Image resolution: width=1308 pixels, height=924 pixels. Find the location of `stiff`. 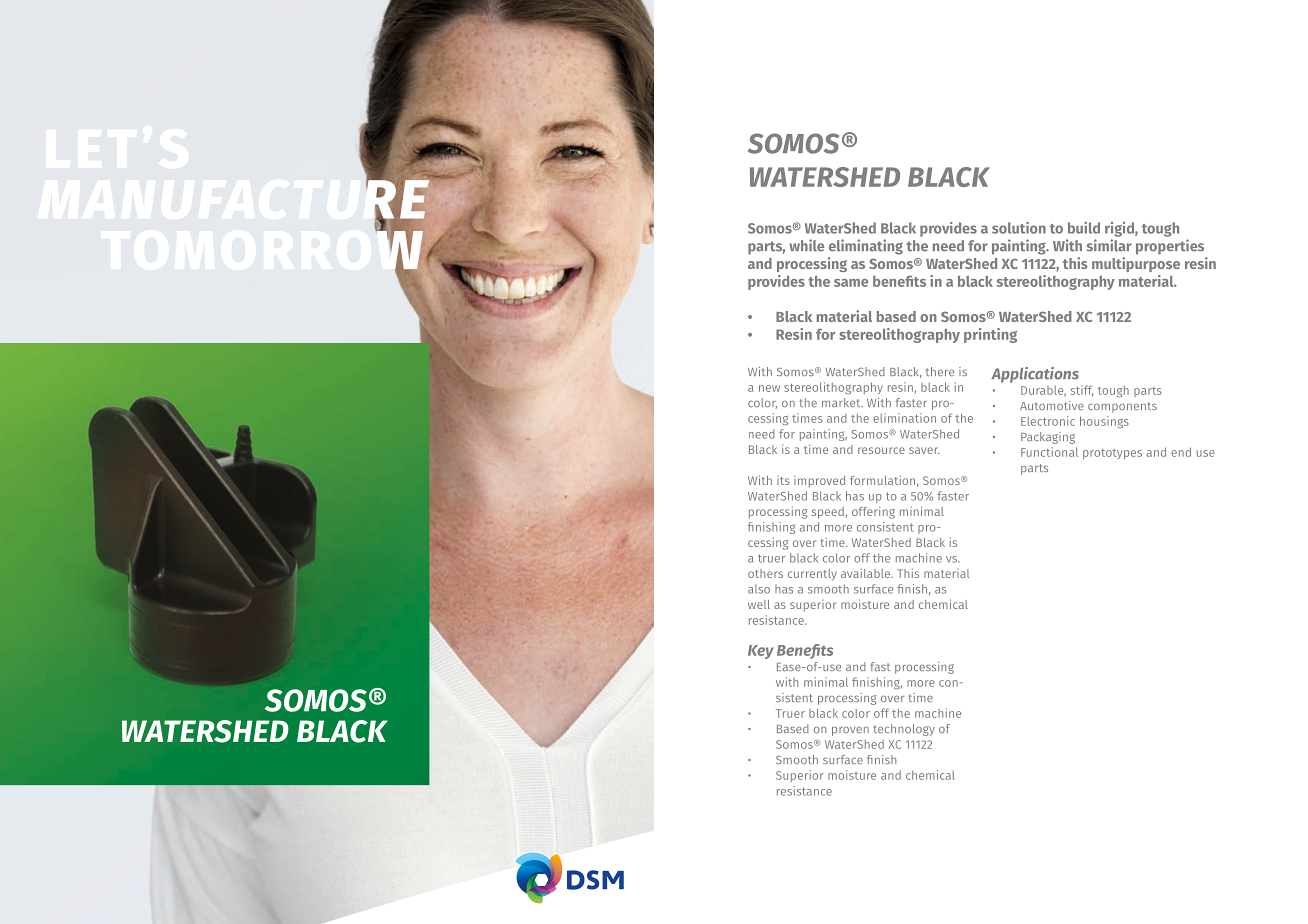

stiff is located at coordinates (1082, 391).
